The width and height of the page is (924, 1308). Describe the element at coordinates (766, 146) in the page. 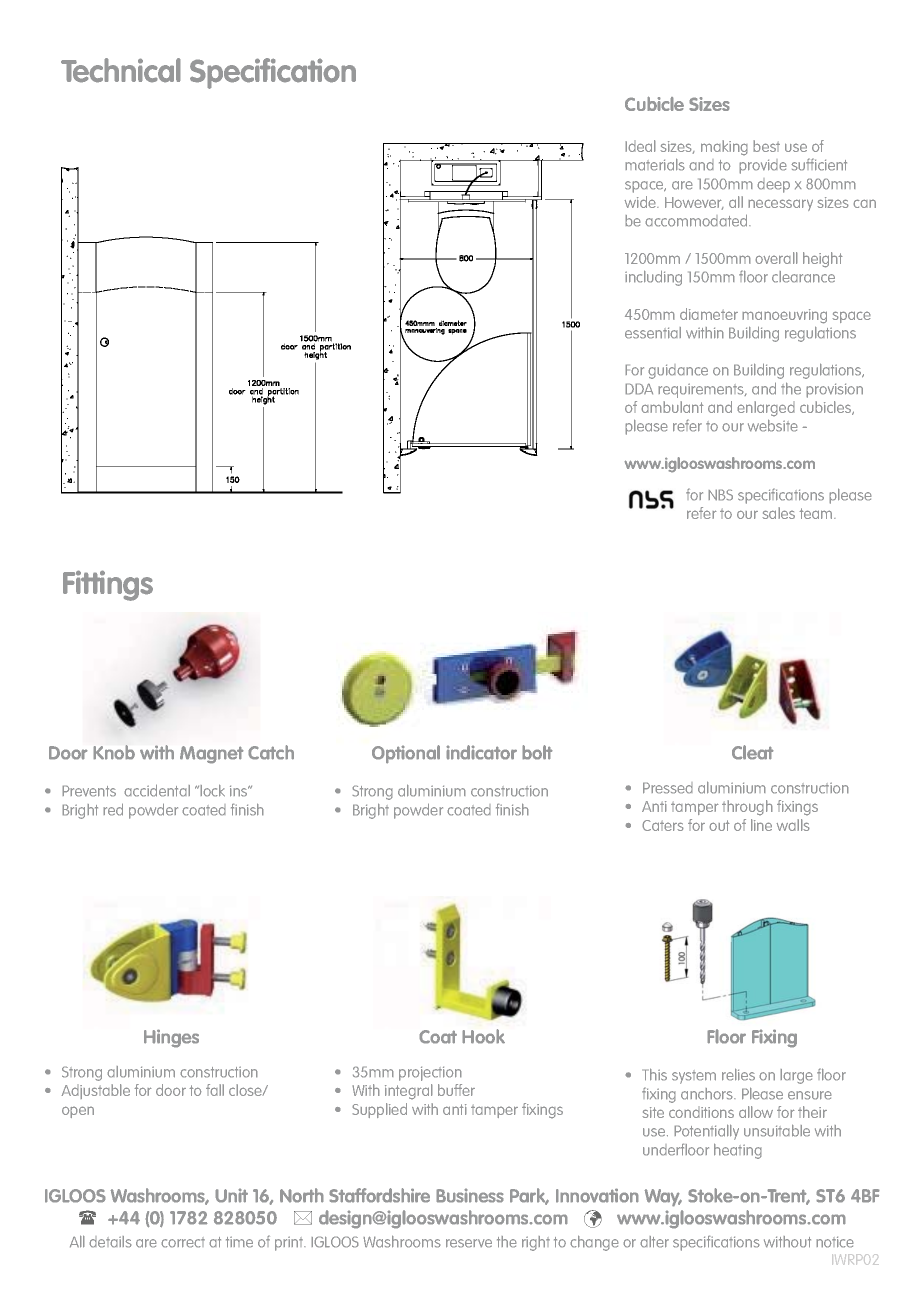

I see `best` at that location.
